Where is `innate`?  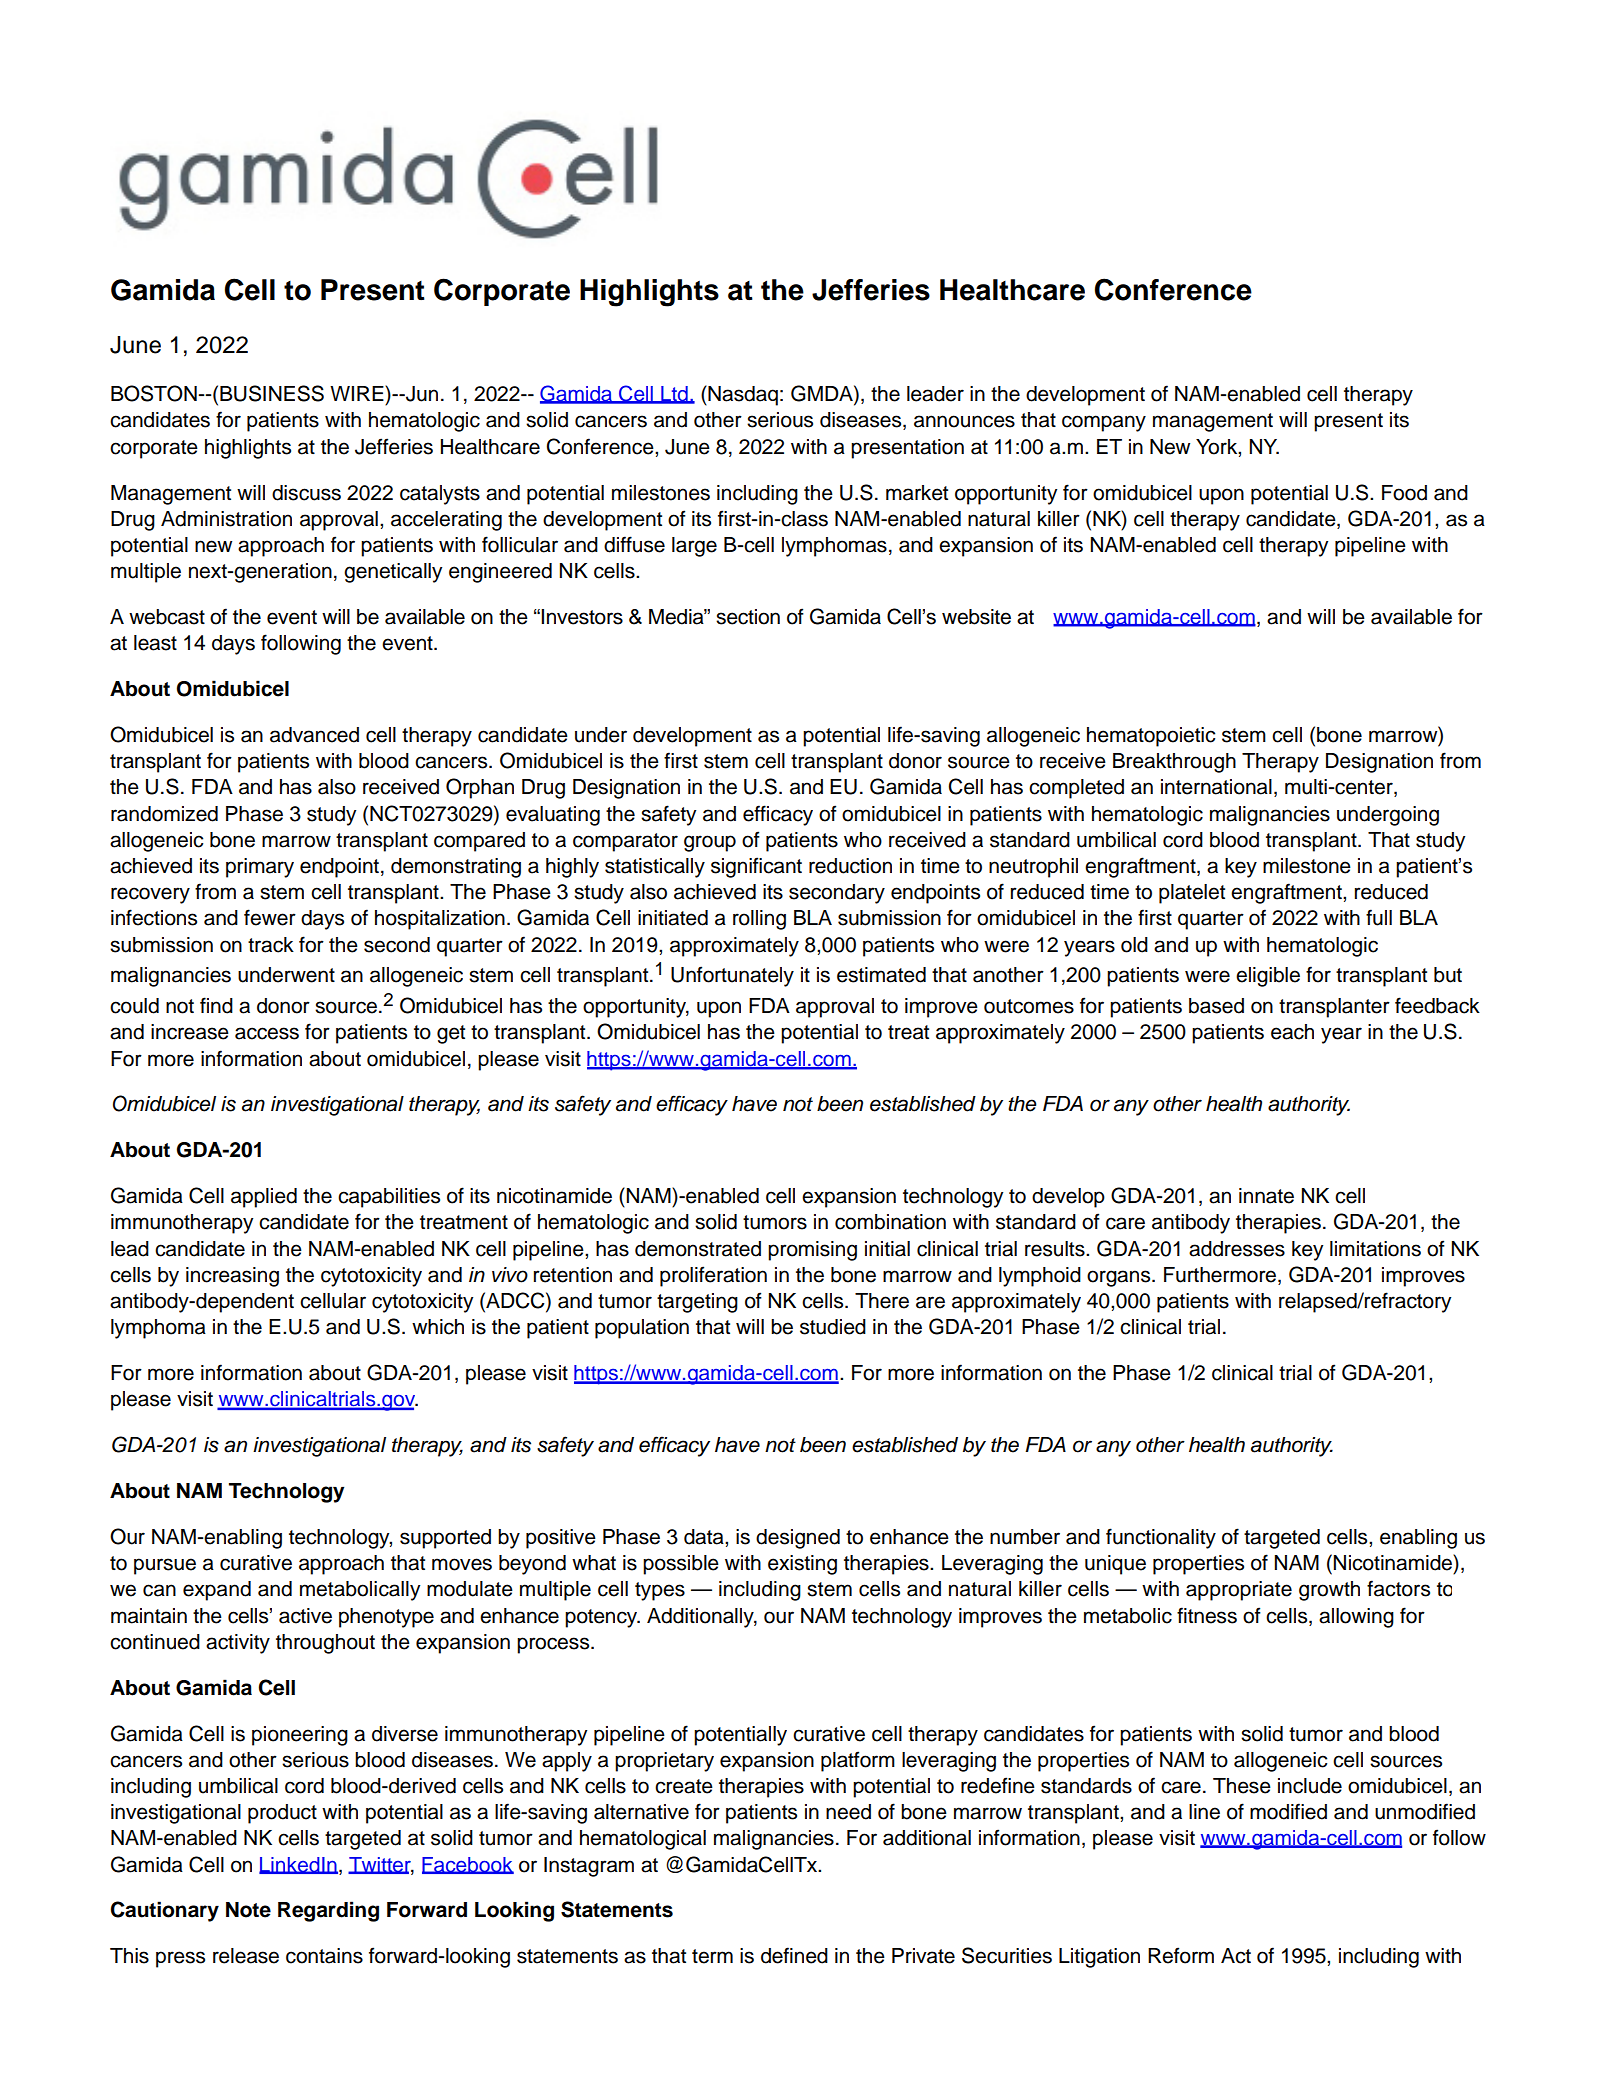 innate is located at coordinates (1266, 1196).
